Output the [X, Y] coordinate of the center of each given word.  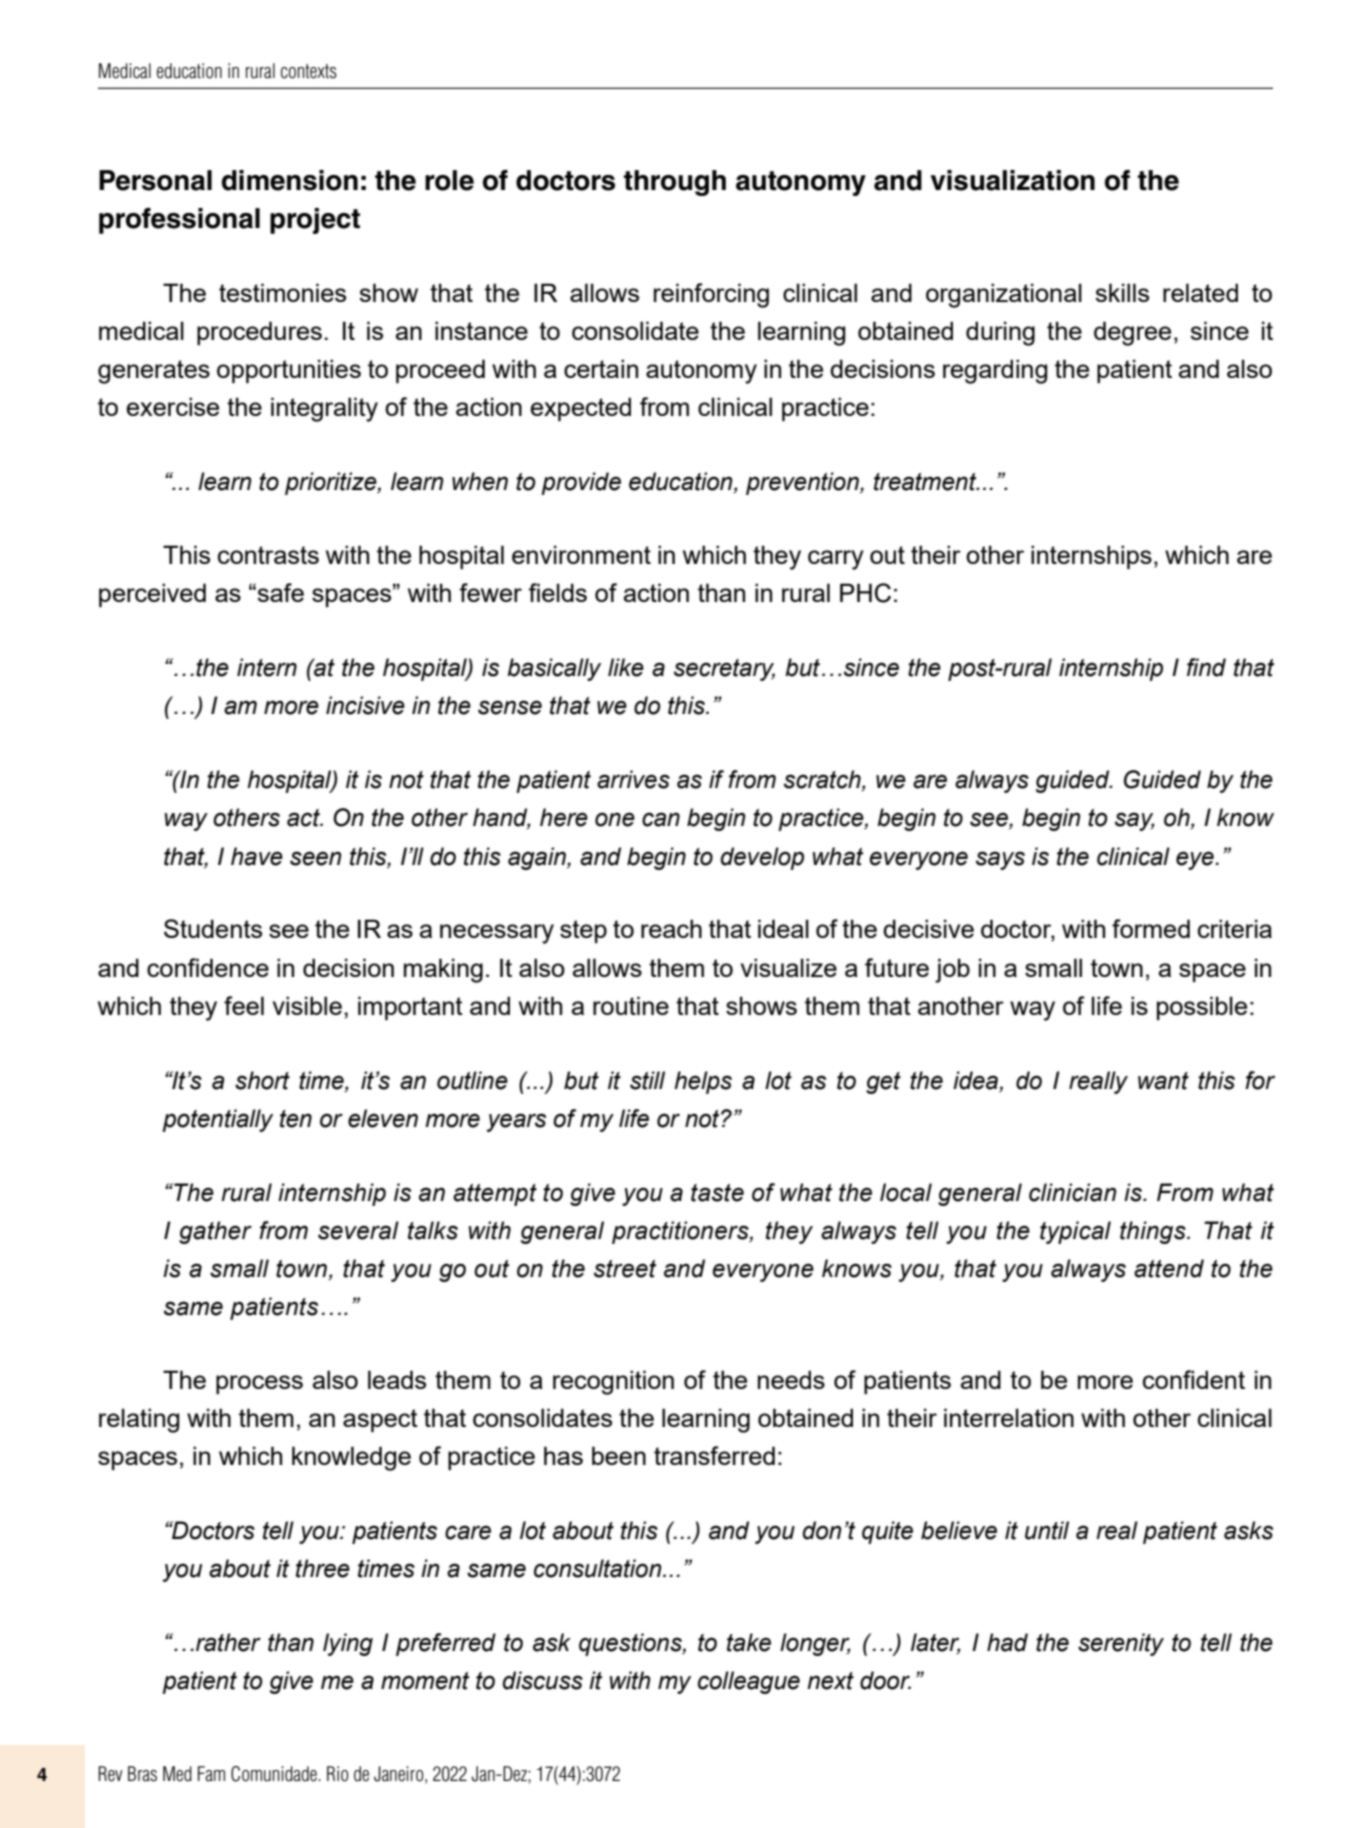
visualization [1012, 180]
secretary [724, 670]
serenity [1121, 1644]
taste [717, 1193]
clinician [1073, 1192]
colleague [749, 1682]
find [1206, 667]
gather [215, 1232]
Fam [211, 1774]
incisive [365, 705]
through [675, 183]
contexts [309, 71]
